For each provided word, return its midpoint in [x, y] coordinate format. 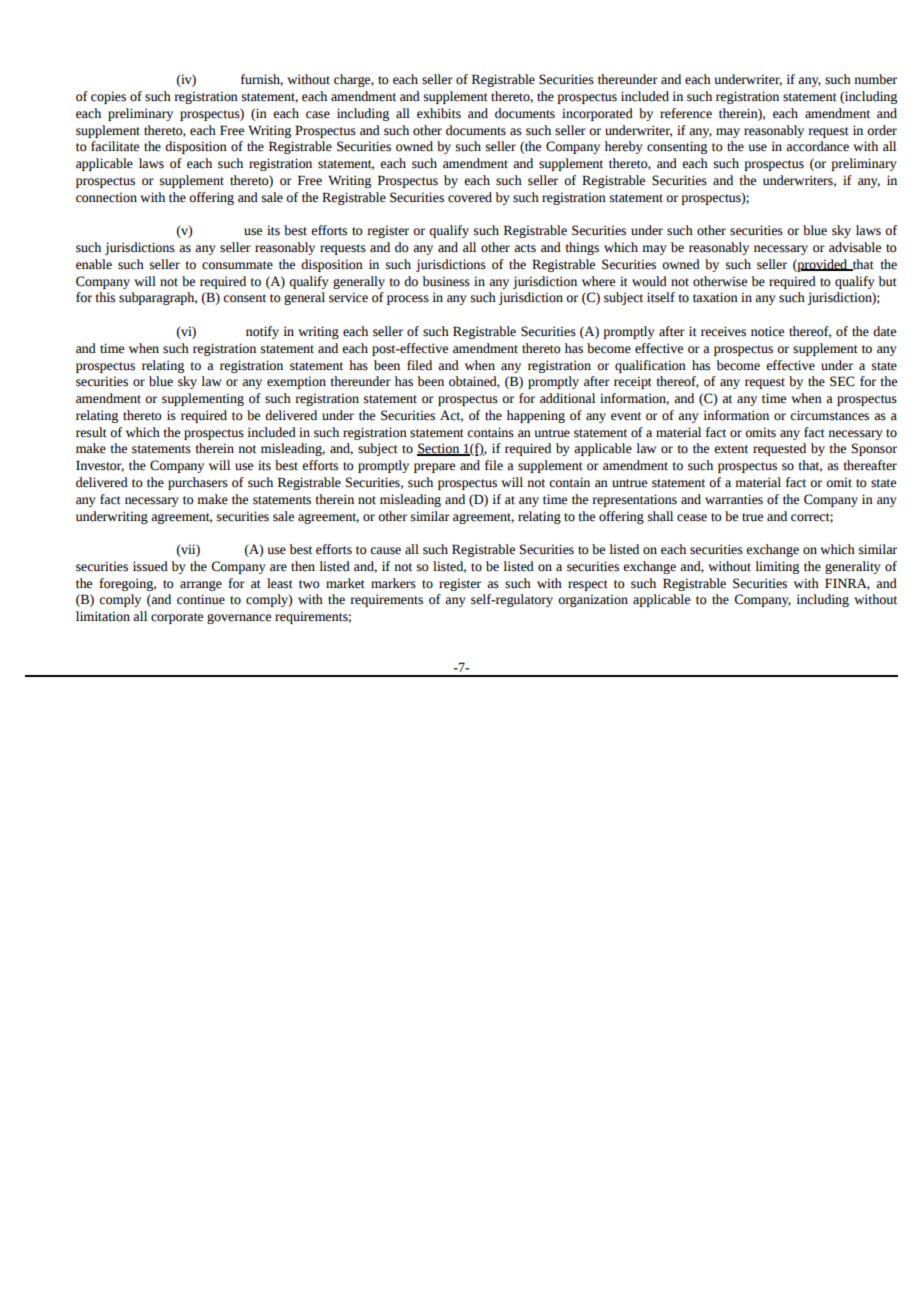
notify [262, 332]
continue [201, 599]
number [875, 79]
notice [767, 331]
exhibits [439, 113]
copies [108, 97]
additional [567, 398]
